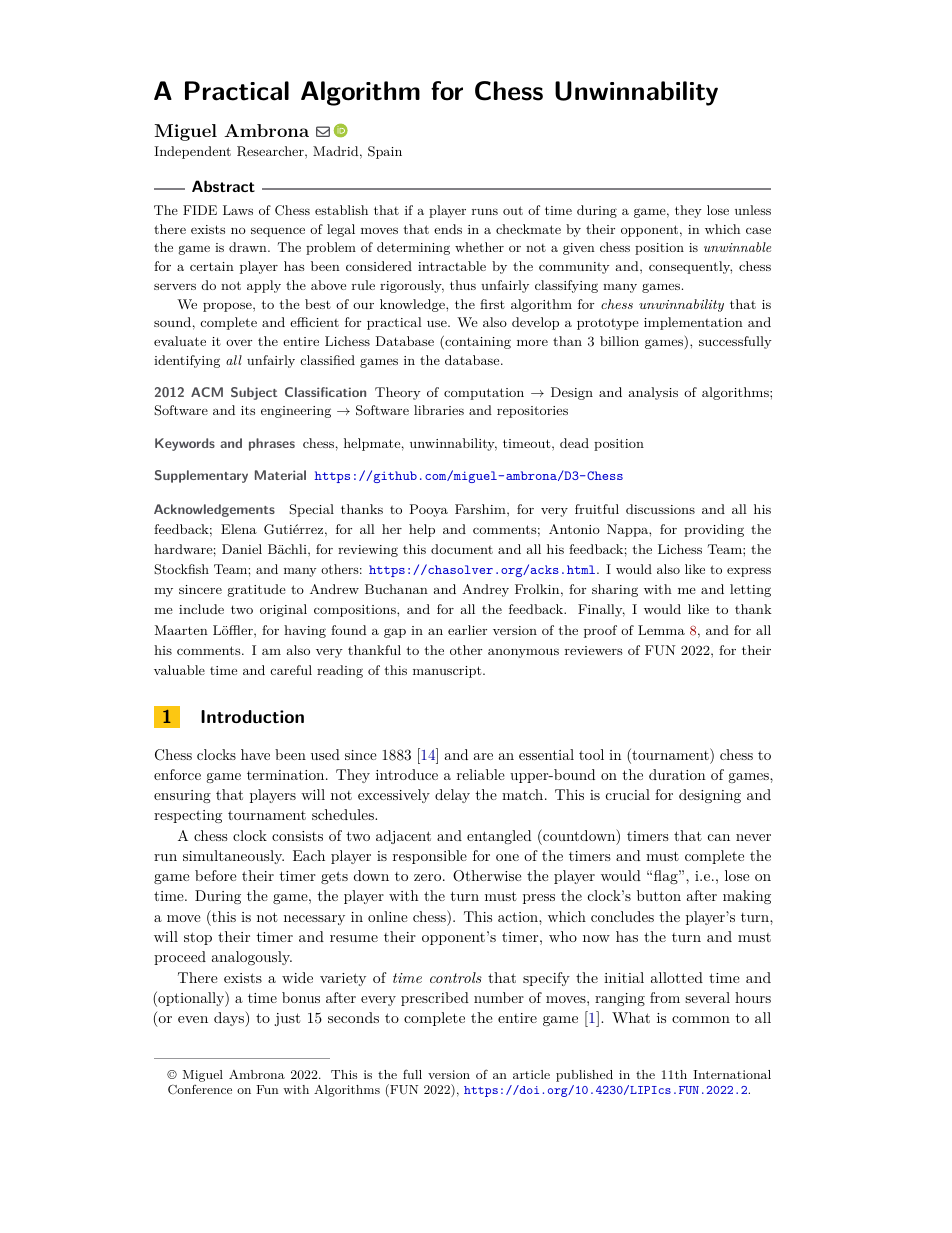 The image size is (952, 1233). Describe the element at coordinates (732, 1074) in the document. I see `International` at that location.
